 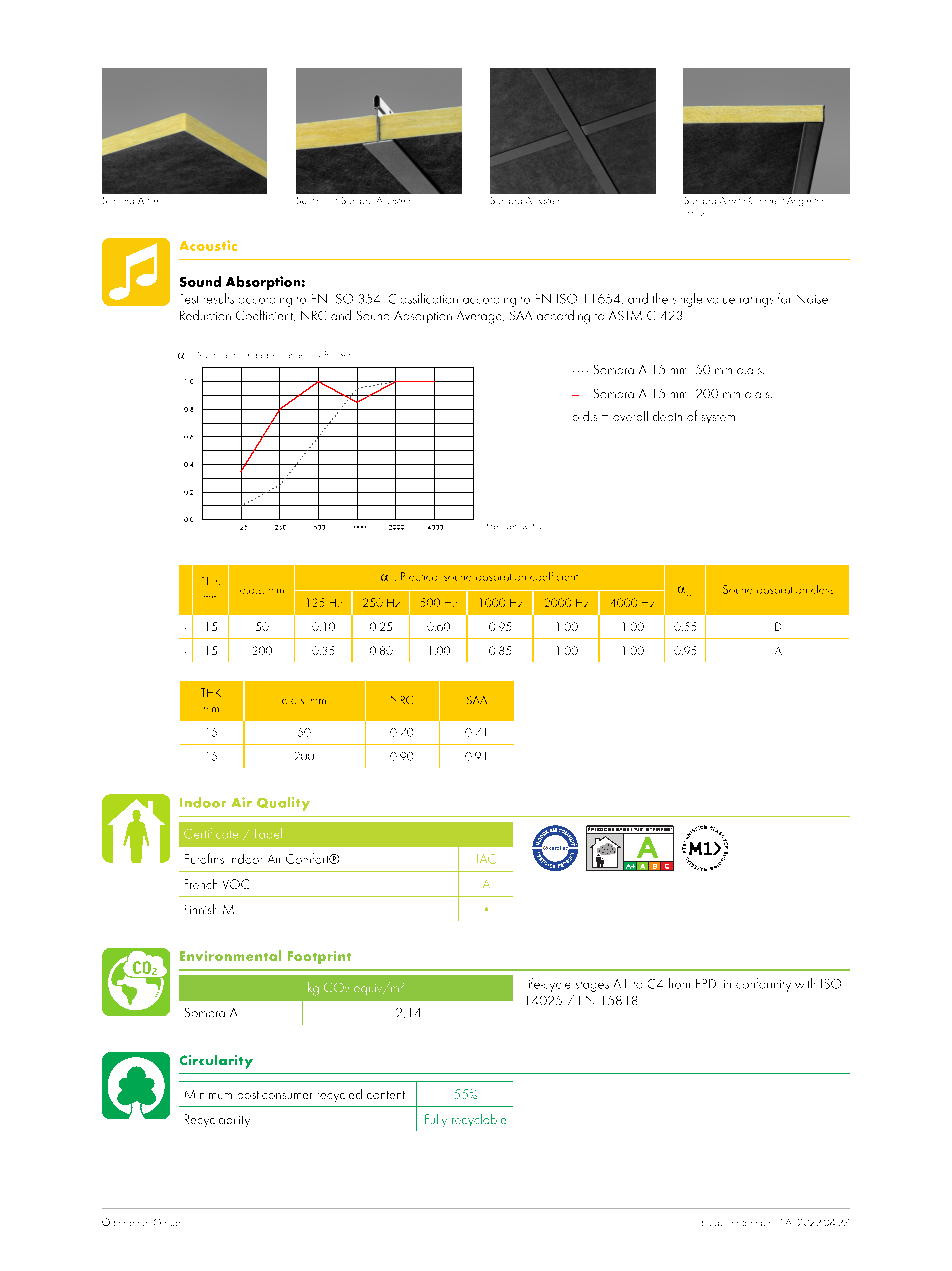 What do you see at coordinates (592, 987) in the screenshot?
I see `stages` at bounding box center [592, 987].
